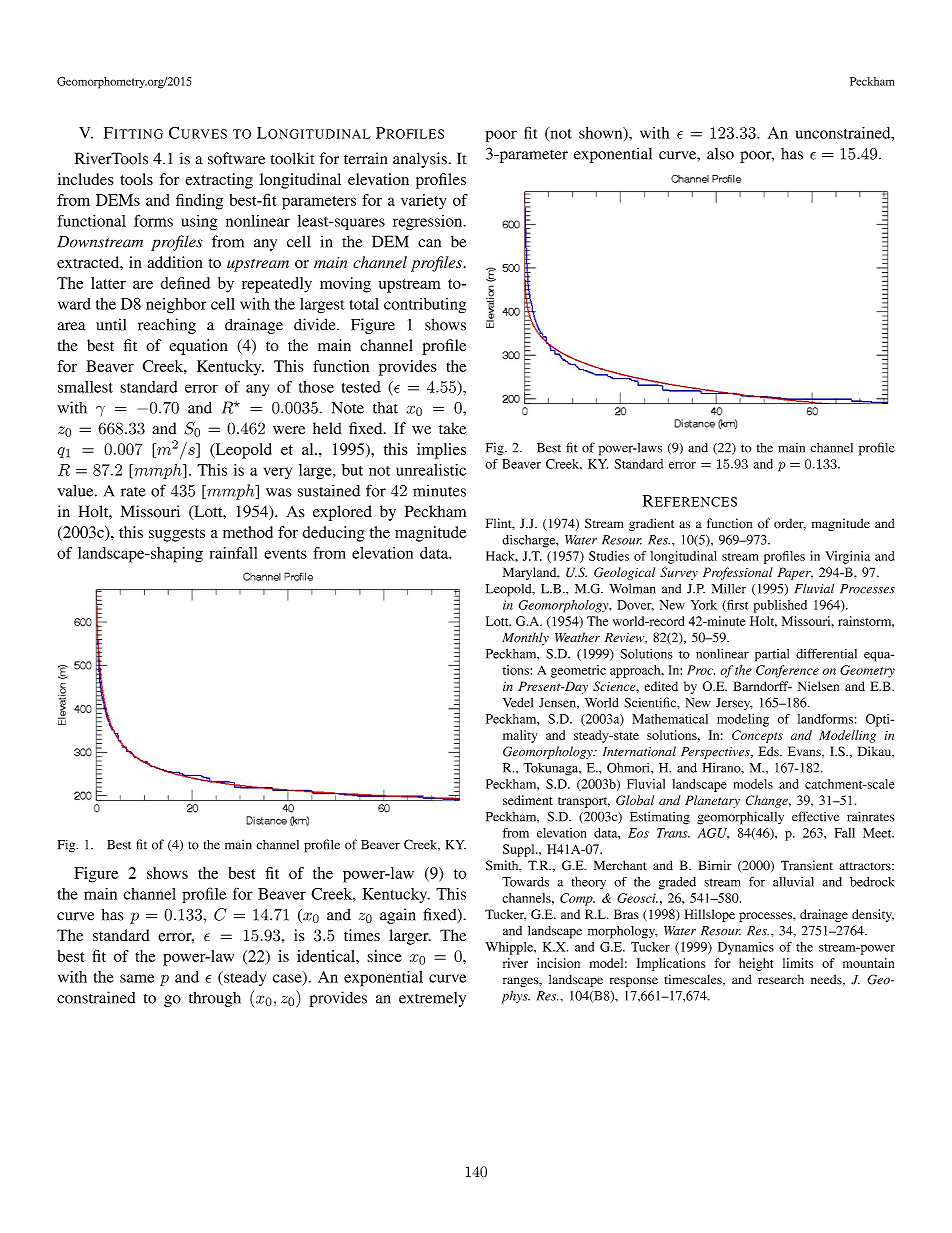  I want to click on extracting, so click(219, 181).
